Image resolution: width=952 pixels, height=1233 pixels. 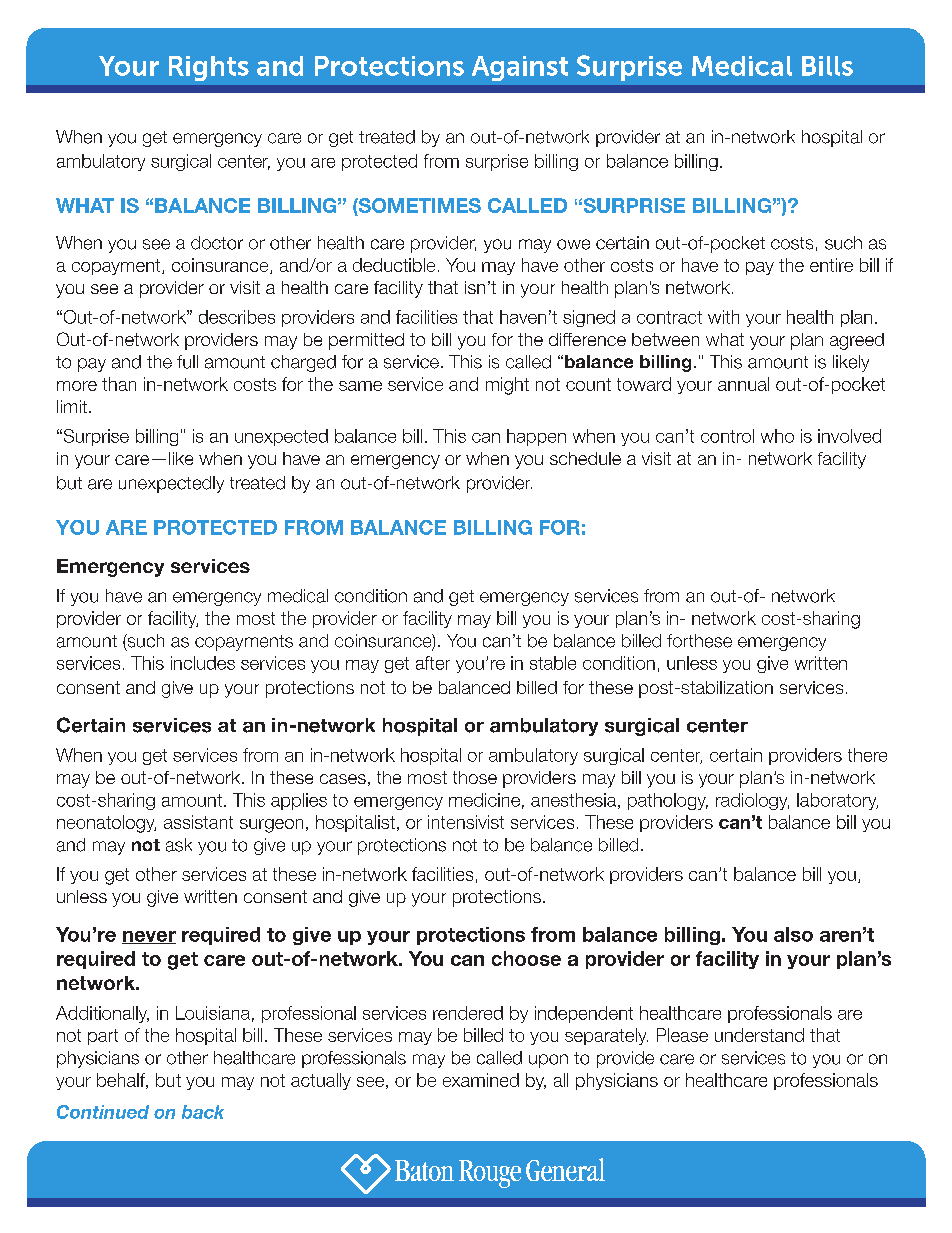 What do you see at coordinates (793, 934) in the screenshot?
I see `also` at bounding box center [793, 934].
